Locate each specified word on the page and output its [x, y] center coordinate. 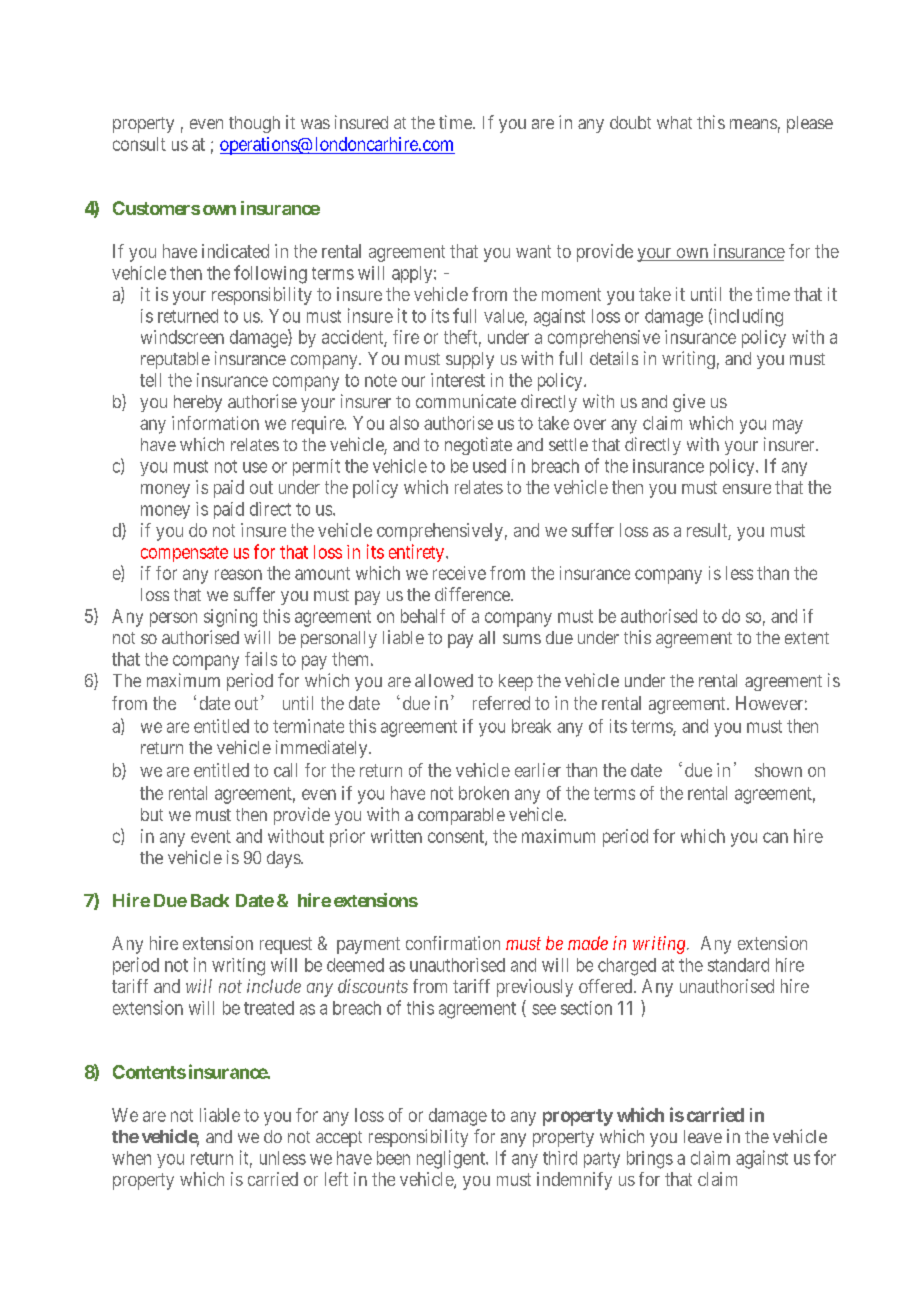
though [254, 124]
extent [807, 638]
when [131, 1158]
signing [230, 618]
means [753, 124]
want [533, 251]
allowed [444, 680]
